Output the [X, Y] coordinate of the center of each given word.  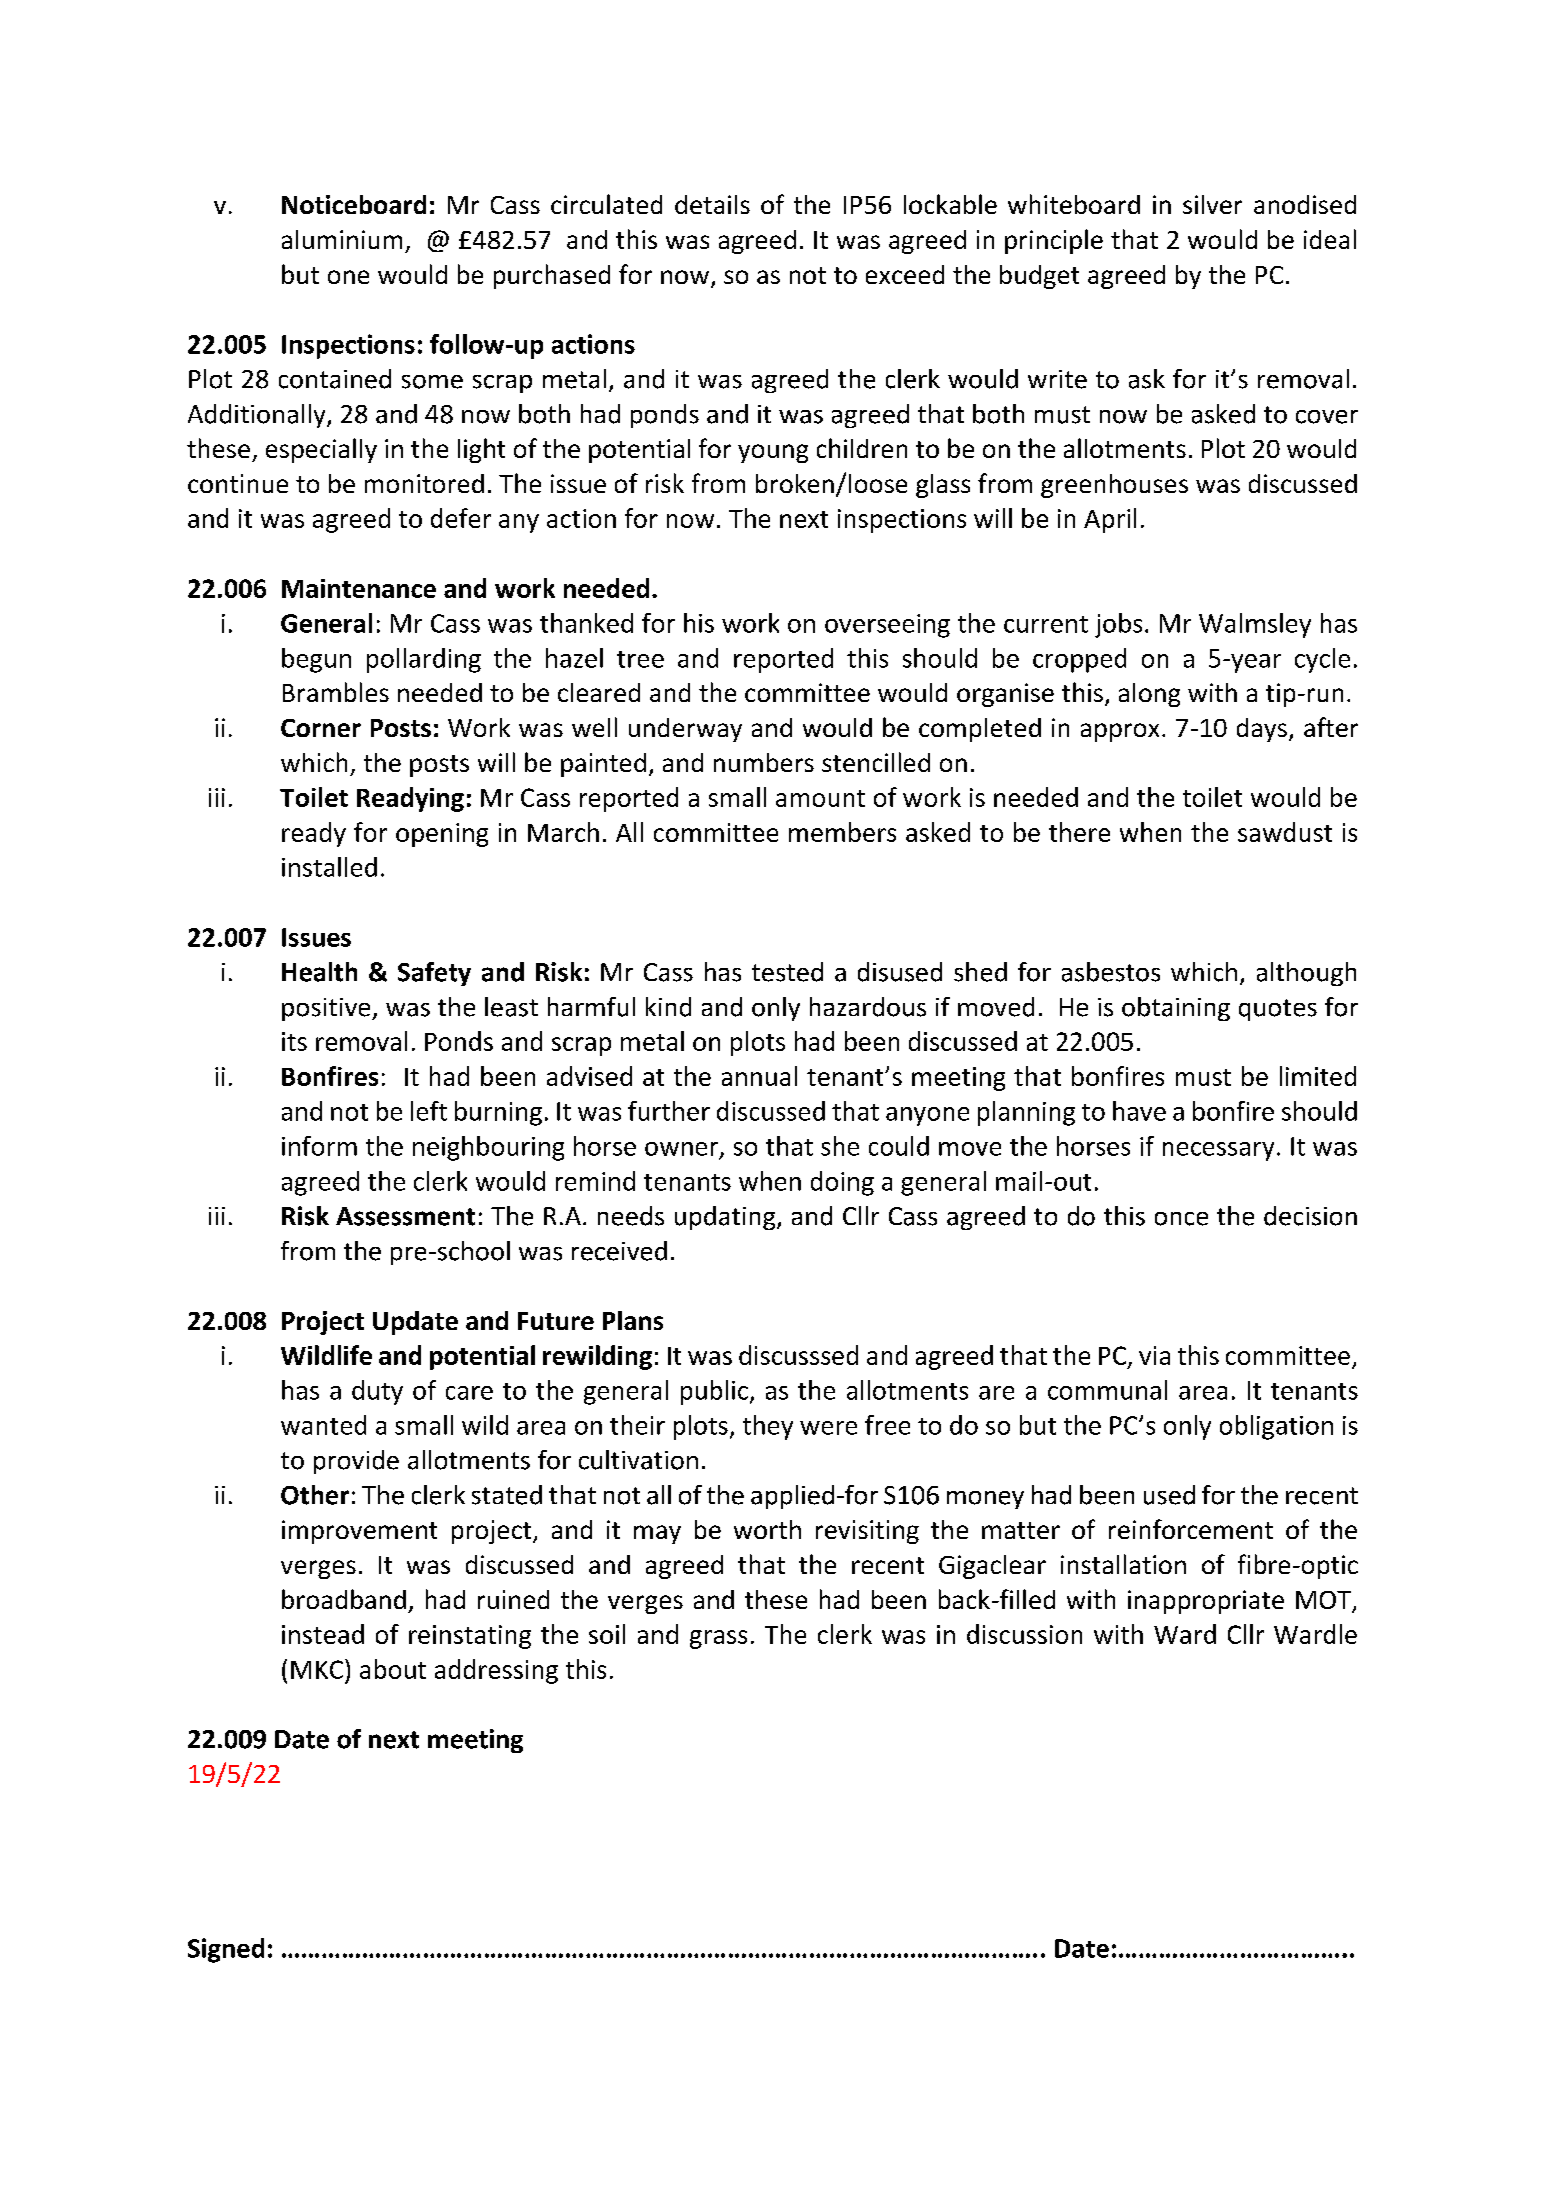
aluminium [342, 239]
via [1154, 1355]
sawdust [1285, 832]
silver [1212, 204]
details [712, 204]
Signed [226, 1950]
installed [329, 867]
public [714, 1392]
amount [820, 798]
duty [377, 1392]
